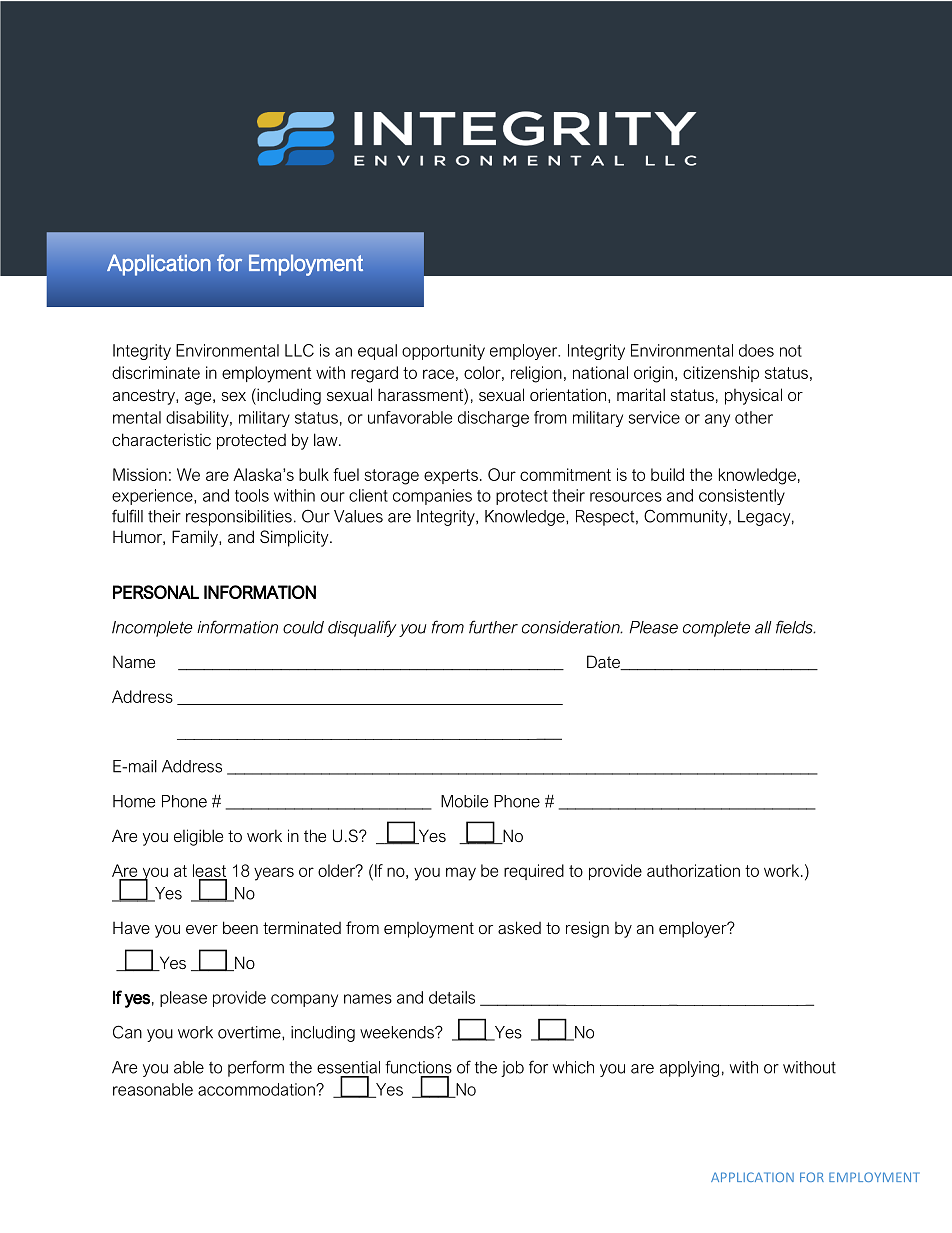 The image size is (952, 1233). What do you see at coordinates (134, 801) in the screenshot?
I see `Home` at bounding box center [134, 801].
